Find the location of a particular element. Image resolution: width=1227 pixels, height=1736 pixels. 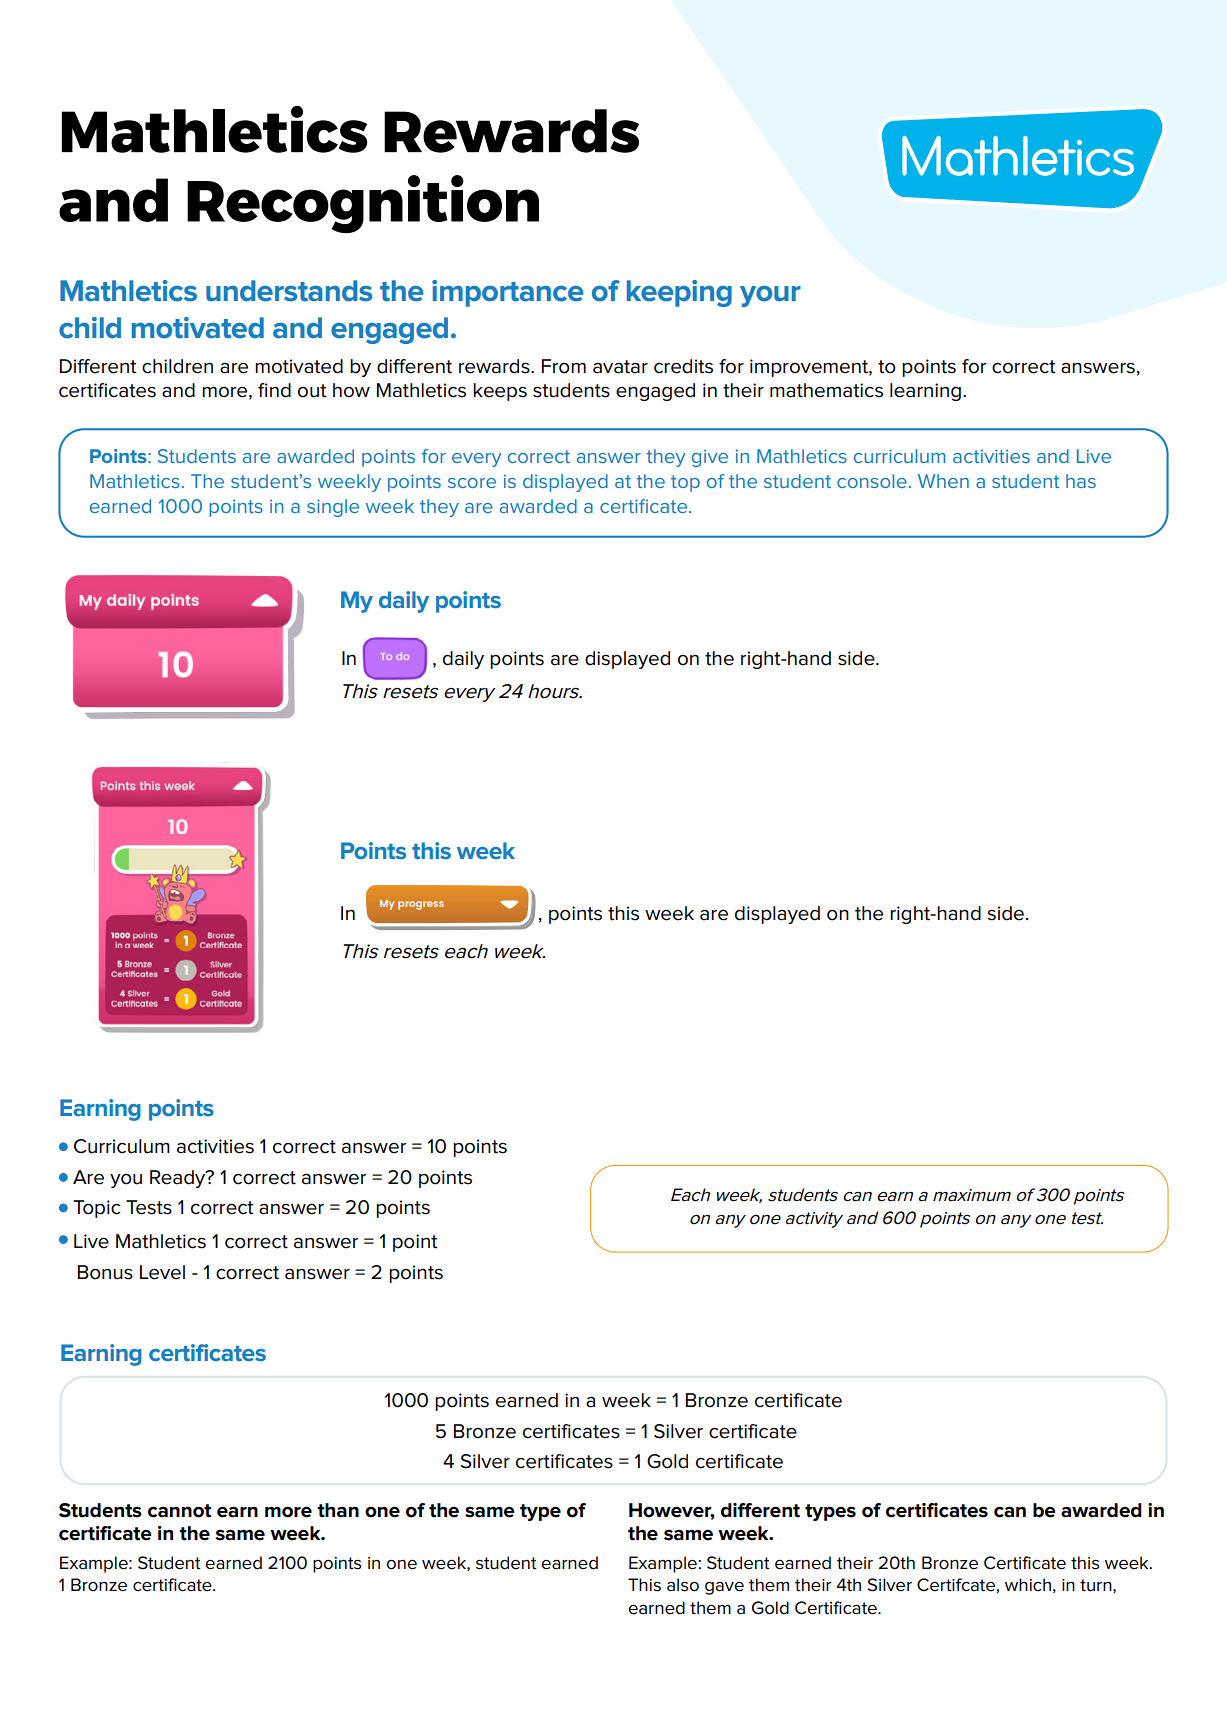

When is located at coordinates (943, 481).
